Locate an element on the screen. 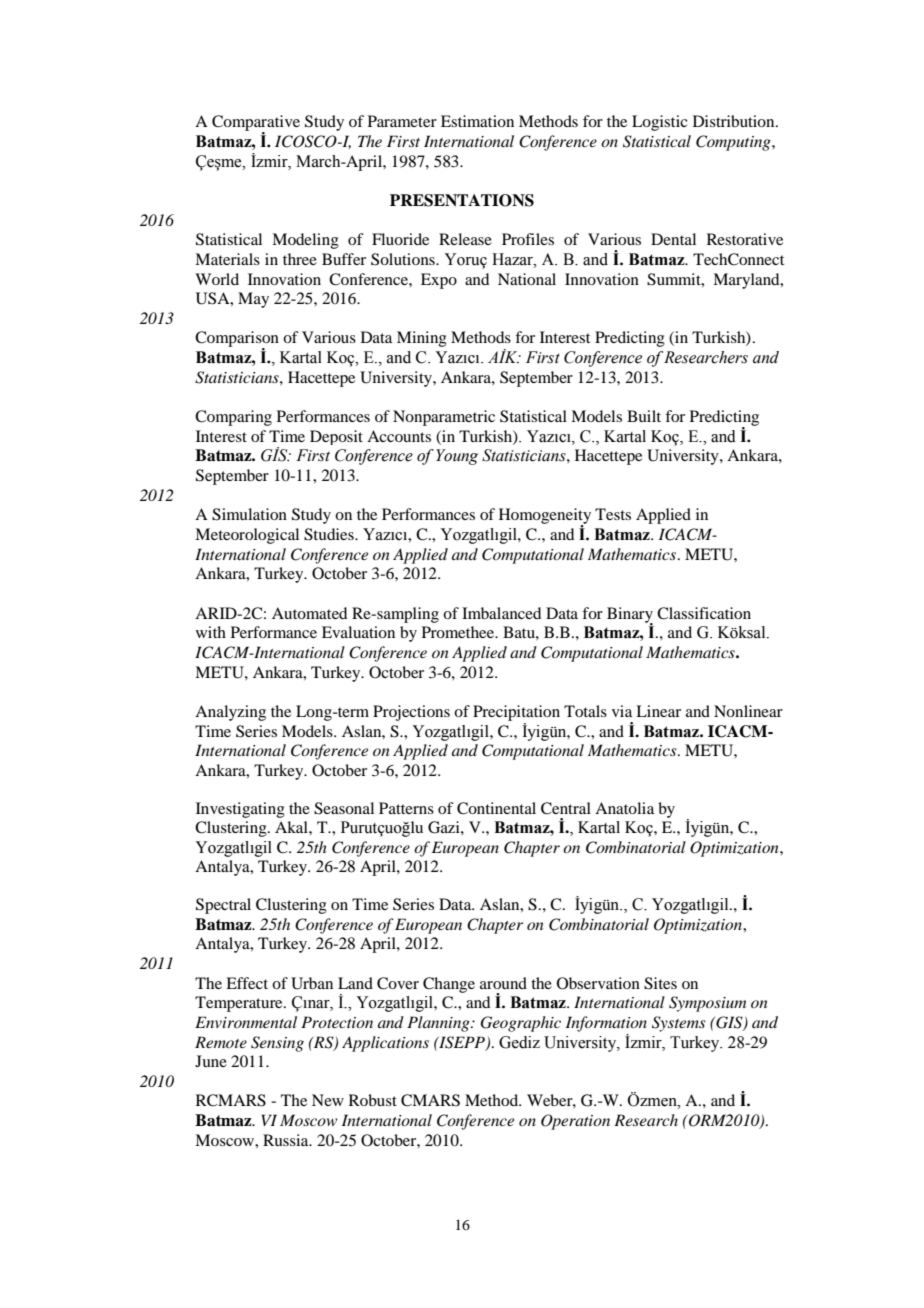  Built is located at coordinates (644, 416).
